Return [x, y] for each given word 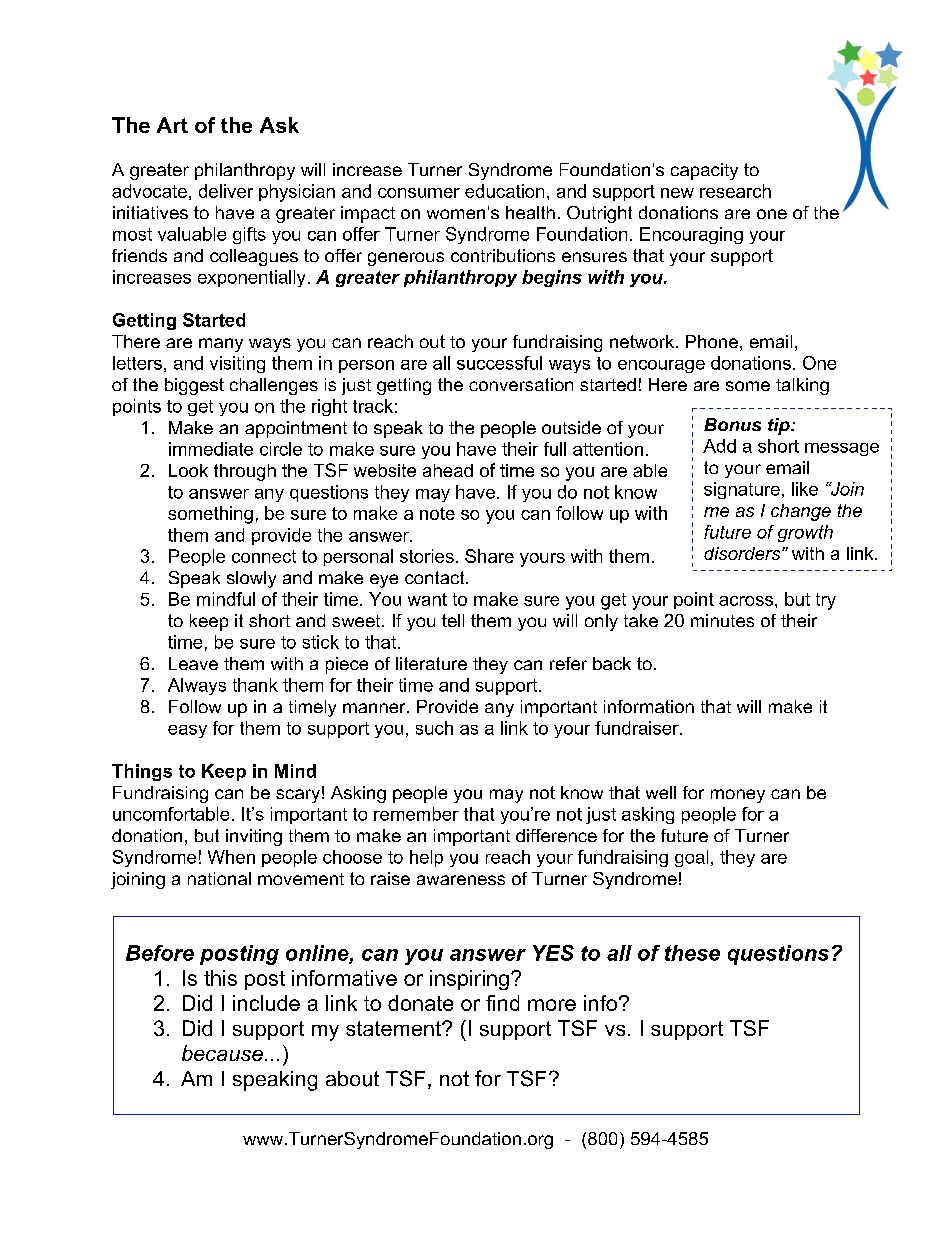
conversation [521, 384]
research [735, 191]
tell [453, 620]
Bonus [732, 424]
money [738, 796]
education [504, 191]
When [231, 857]
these [692, 953]
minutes [722, 620]
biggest [194, 386]
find [502, 1003]
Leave [193, 663]
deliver [226, 191]
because [222, 1053]
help [426, 858]
